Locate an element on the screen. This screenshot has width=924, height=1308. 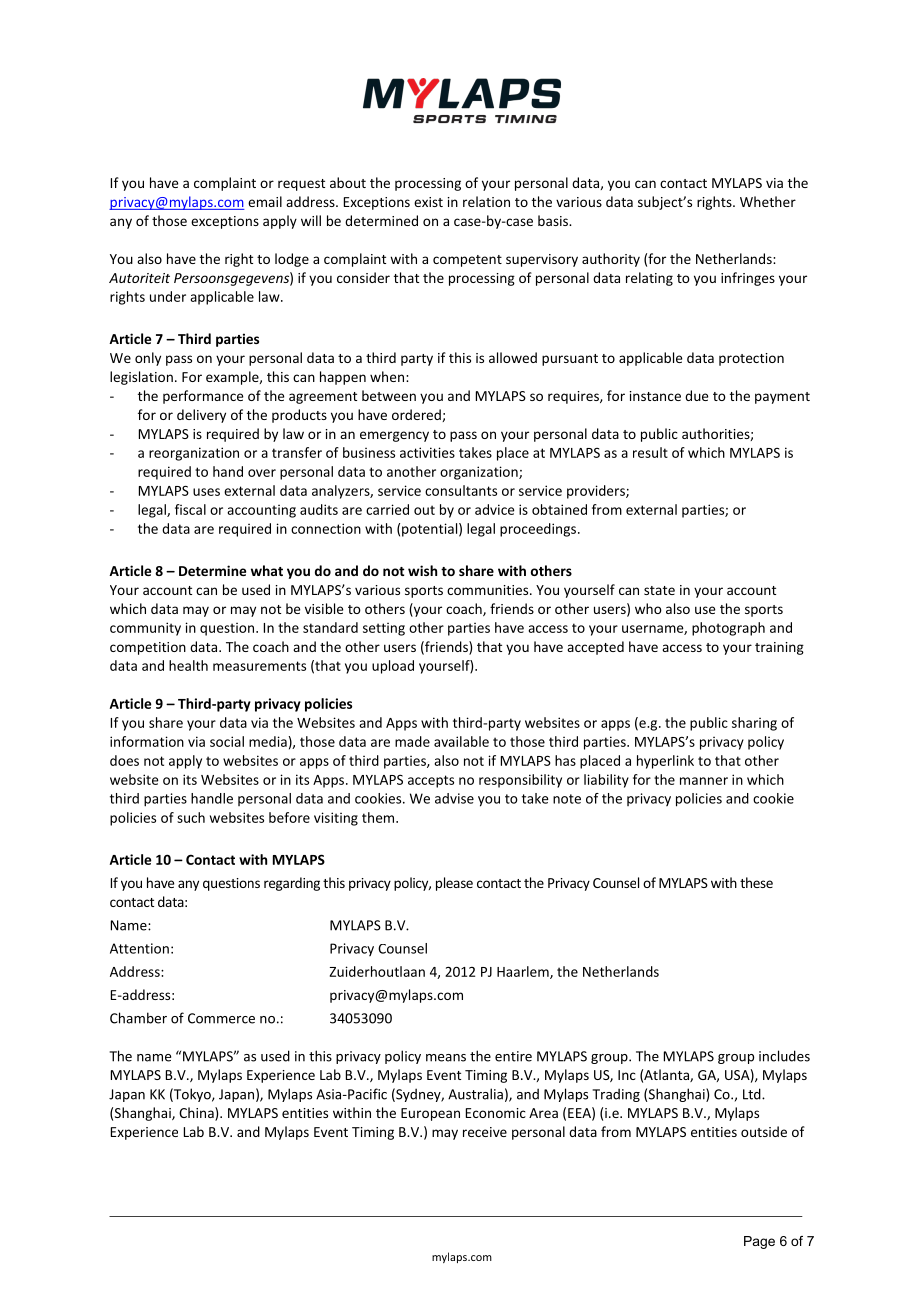
delivery is located at coordinates (201, 416).
